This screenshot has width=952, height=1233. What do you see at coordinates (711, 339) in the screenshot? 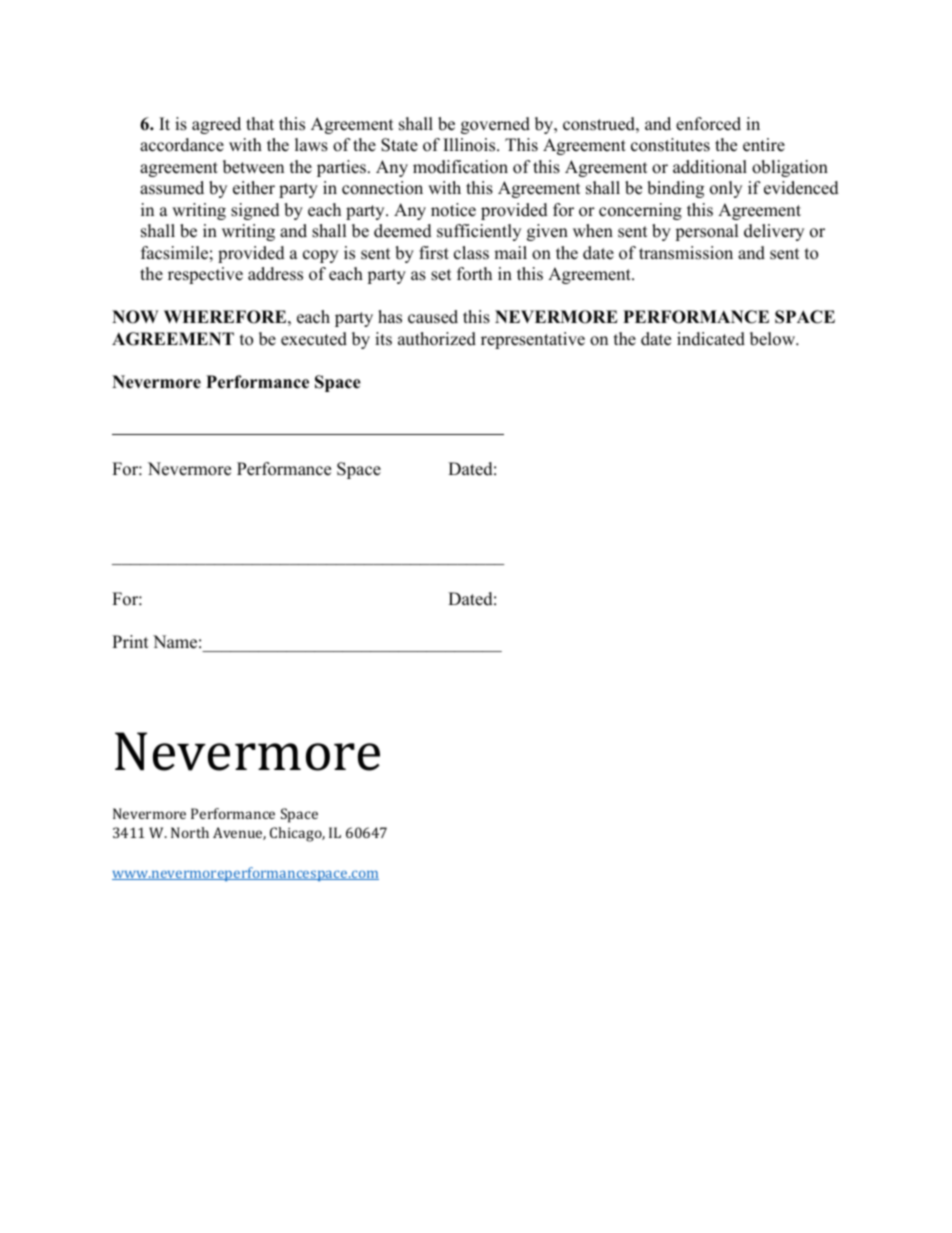
I see `indicated` at bounding box center [711, 339].
